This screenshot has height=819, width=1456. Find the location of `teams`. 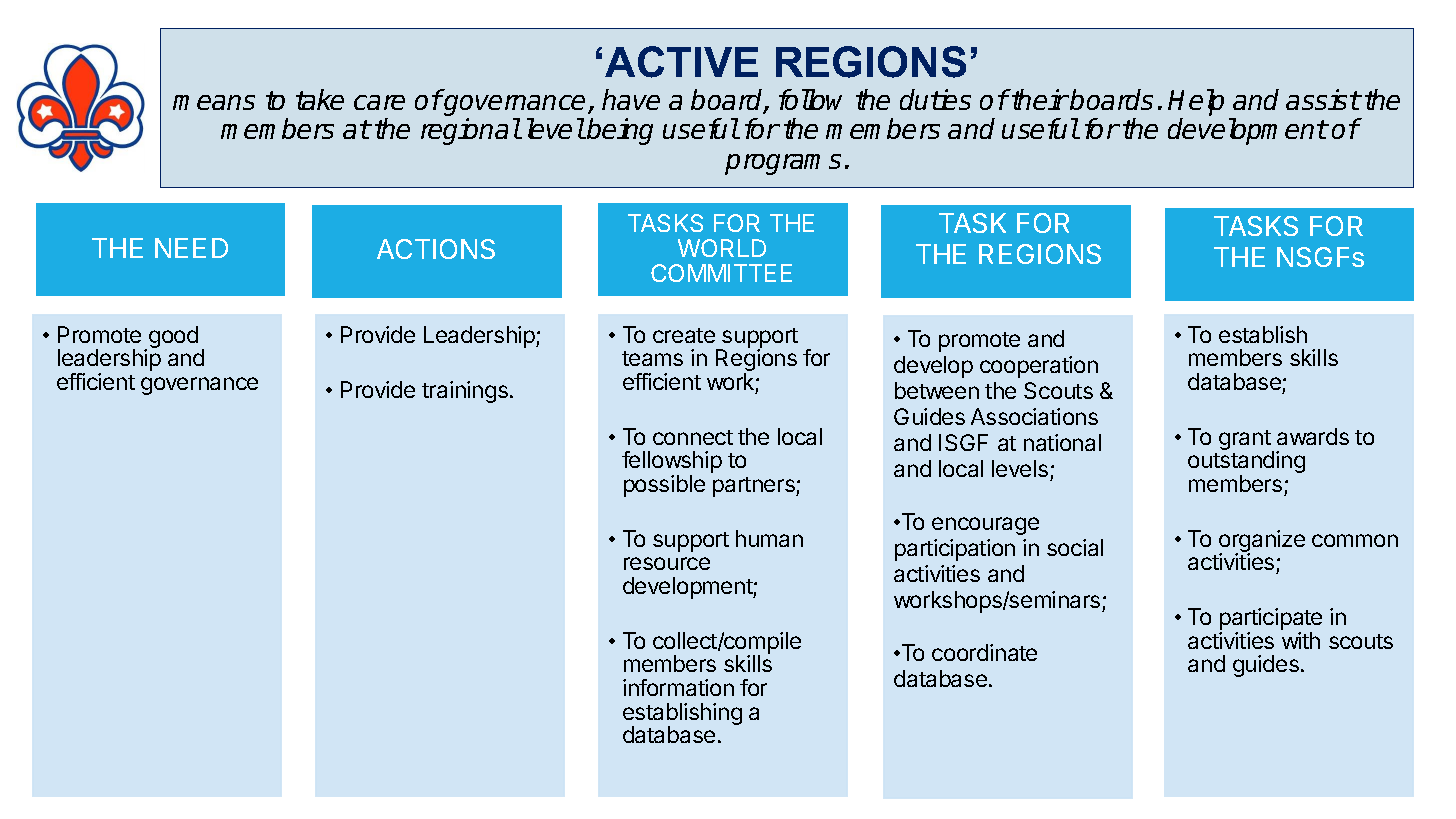

teams is located at coordinates (652, 358).
